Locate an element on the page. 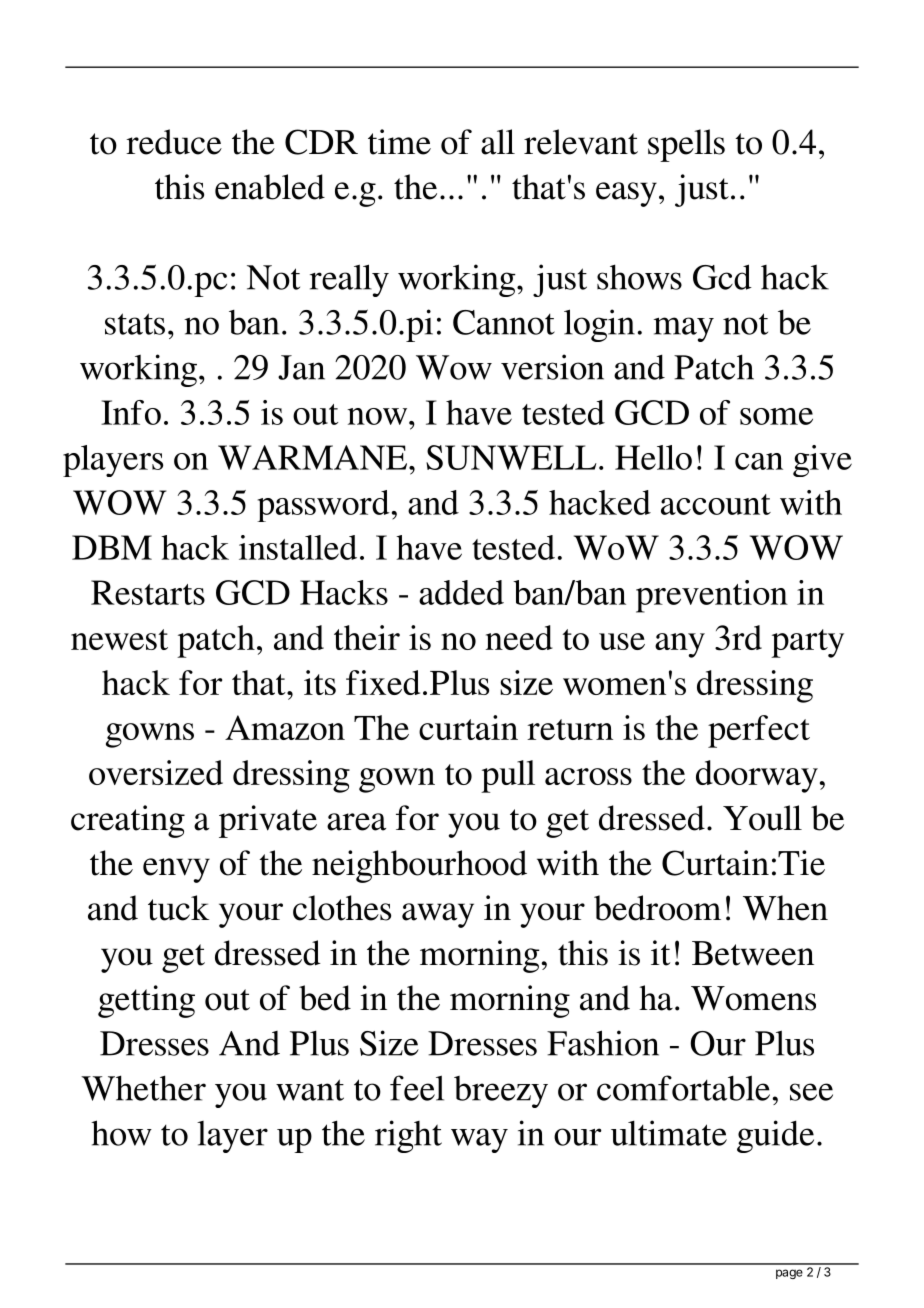 This page has height=1308, width=924. Info is located at coordinates (131, 412).
